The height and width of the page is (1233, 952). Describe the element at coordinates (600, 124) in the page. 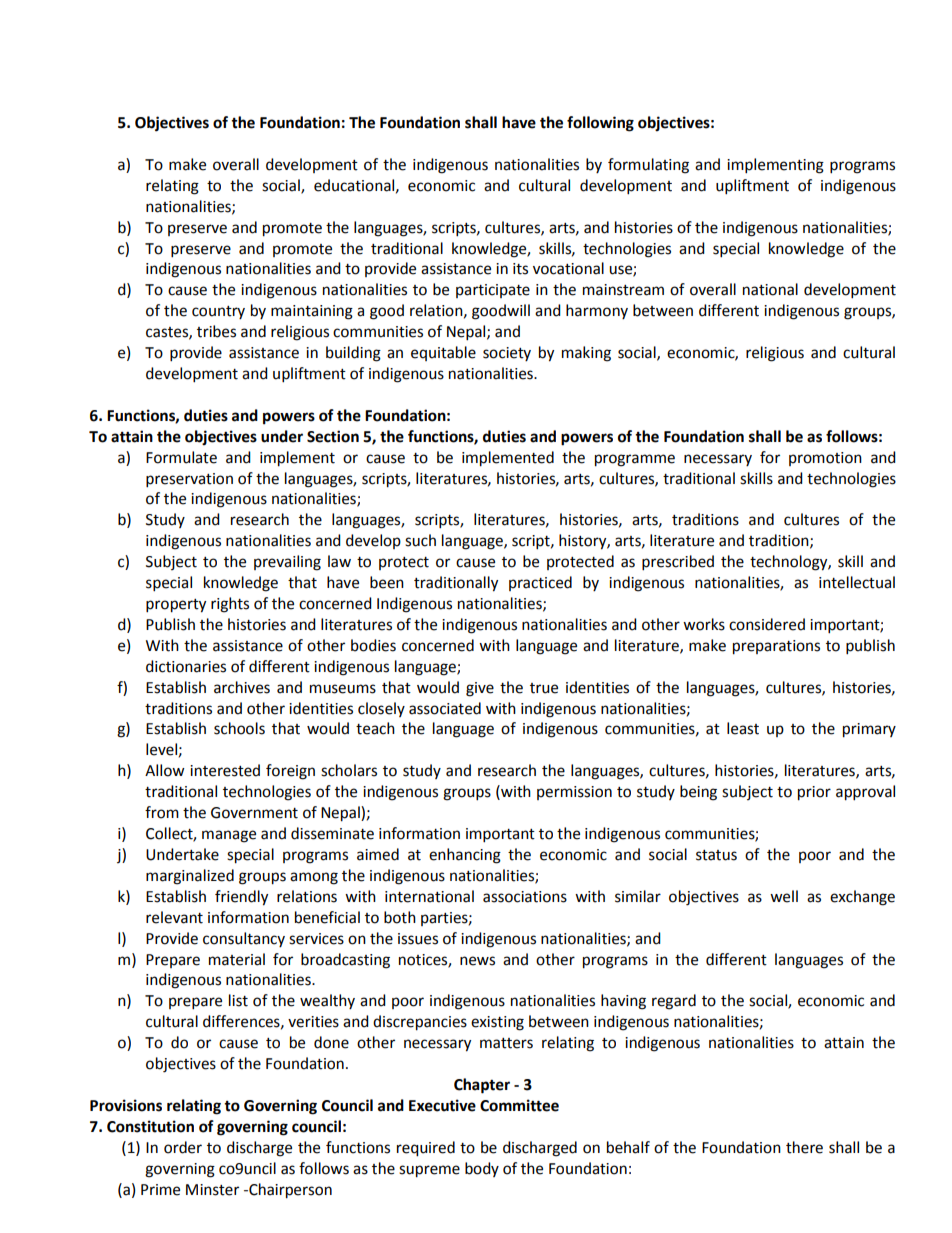

I see `following` at that location.
